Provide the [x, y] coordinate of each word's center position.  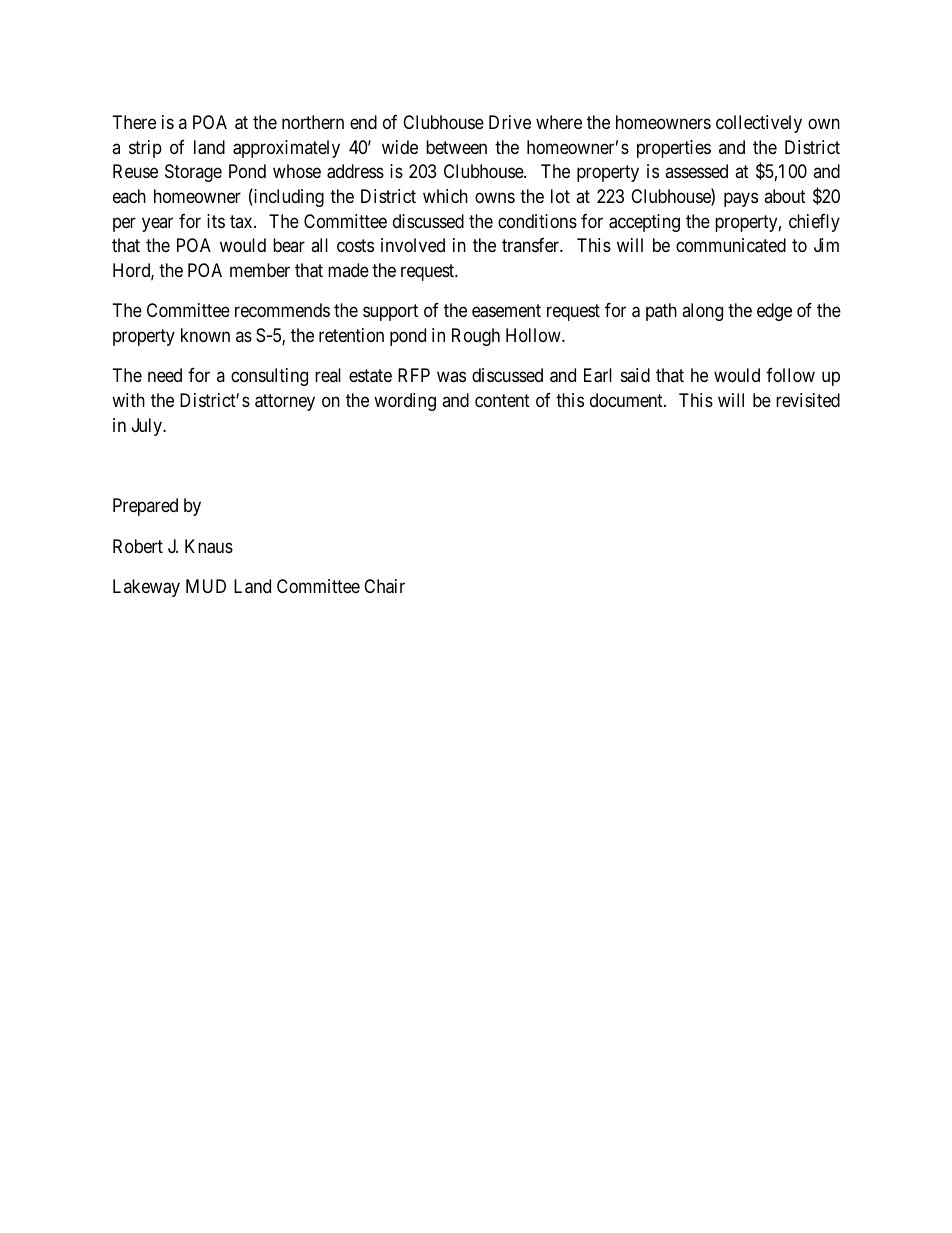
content [502, 400]
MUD [206, 586]
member [260, 270]
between [456, 147]
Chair [384, 586]
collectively [759, 124]
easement [506, 311]
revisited [808, 400]
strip [145, 149]
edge [774, 312]
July [148, 427]
